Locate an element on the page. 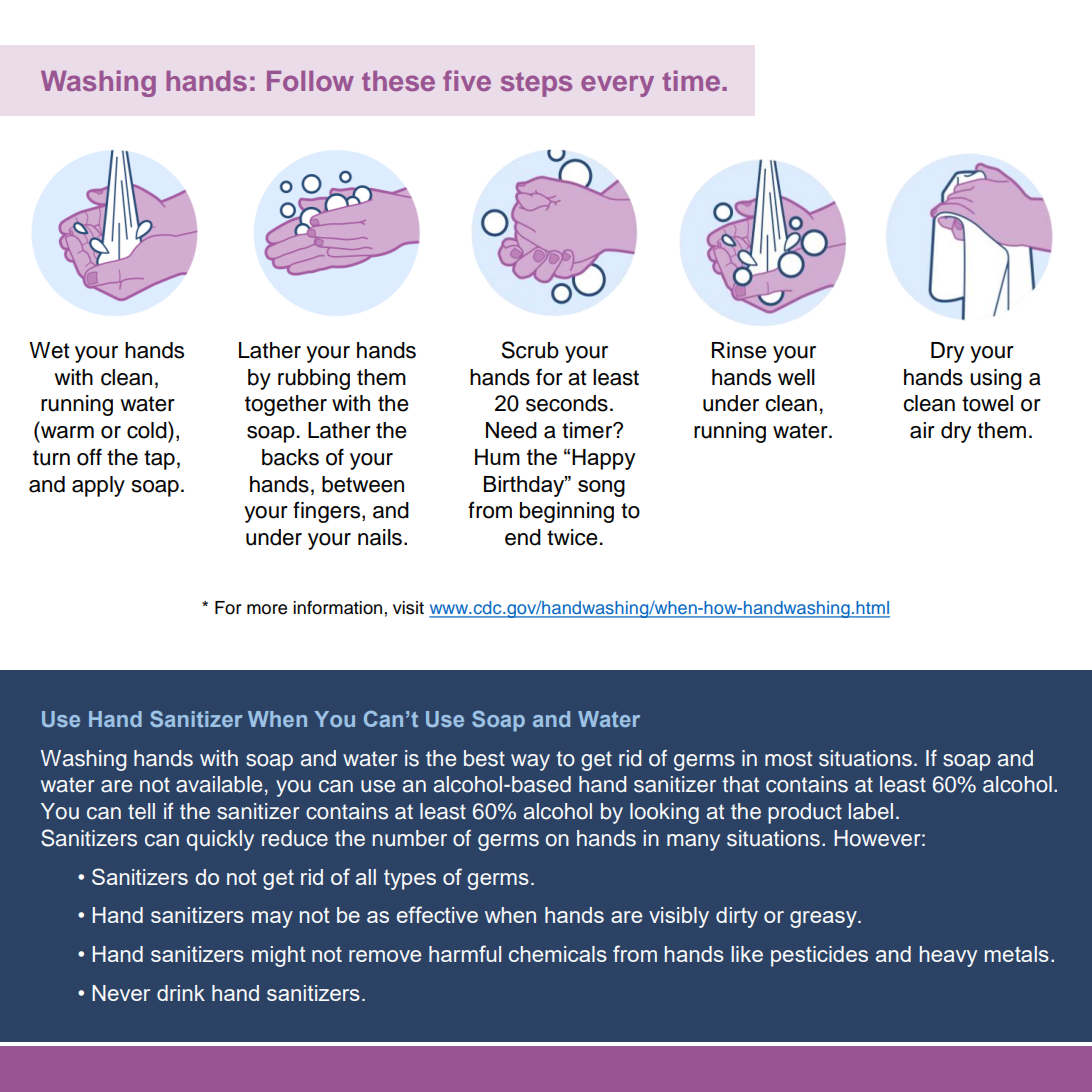  Follow is located at coordinates (310, 81).
